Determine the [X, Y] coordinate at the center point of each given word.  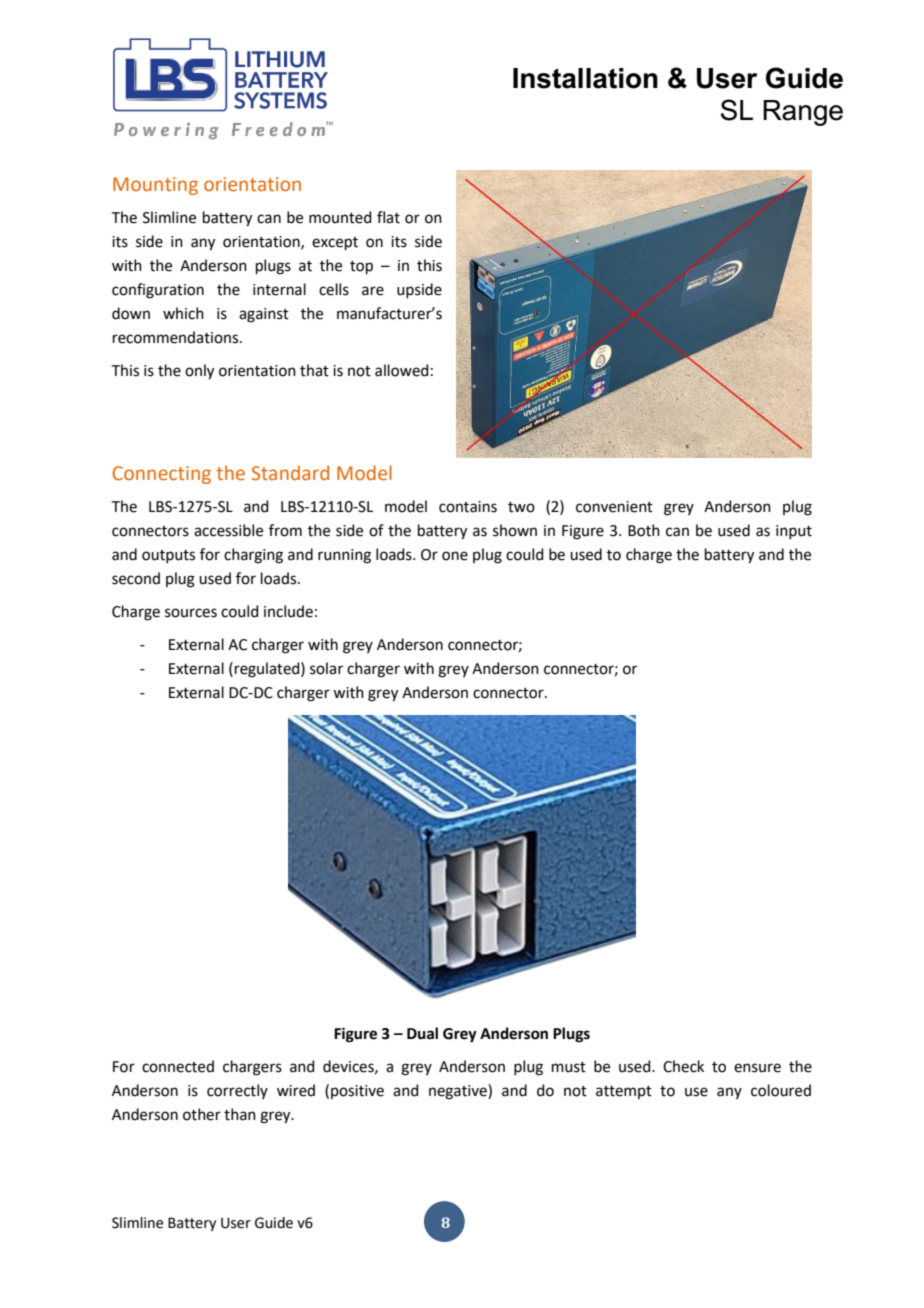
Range [803, 113]
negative [459, 1092]
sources [191, 613]
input [794, 532]
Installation [585, 78]
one [455, 556]
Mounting [155, 186]
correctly [237, 1091]
